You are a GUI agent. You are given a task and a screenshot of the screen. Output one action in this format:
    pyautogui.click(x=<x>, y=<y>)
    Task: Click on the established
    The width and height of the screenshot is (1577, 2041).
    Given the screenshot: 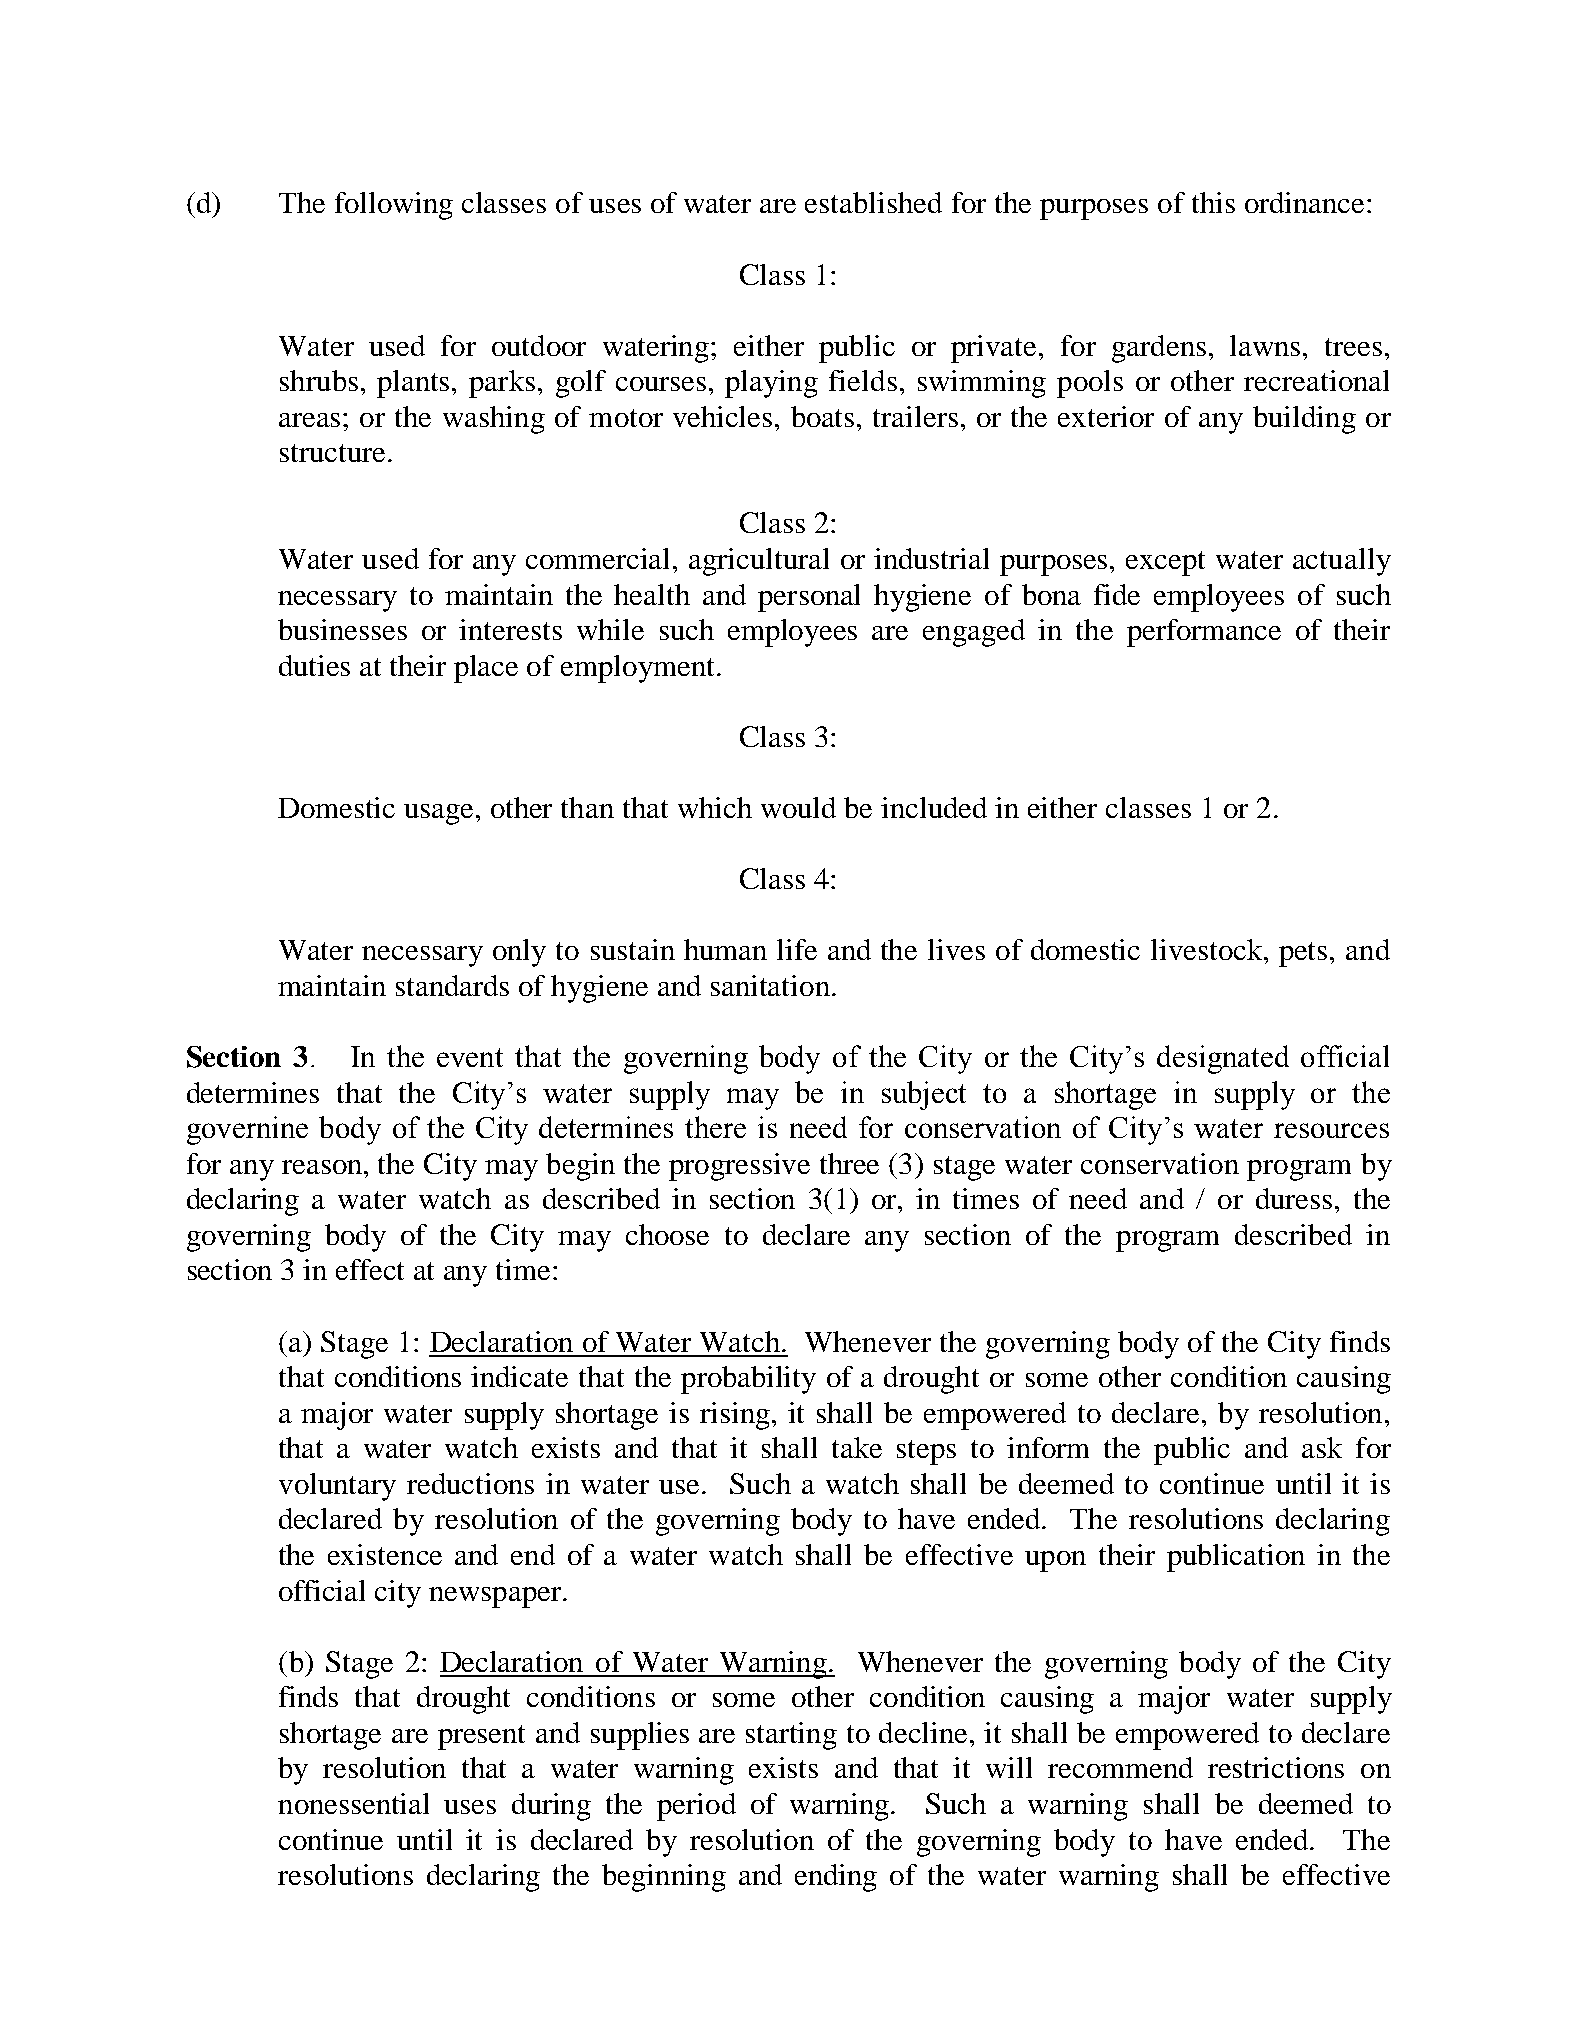 What is the action you would take?
    pyautogui.click(x=873, y=202)
